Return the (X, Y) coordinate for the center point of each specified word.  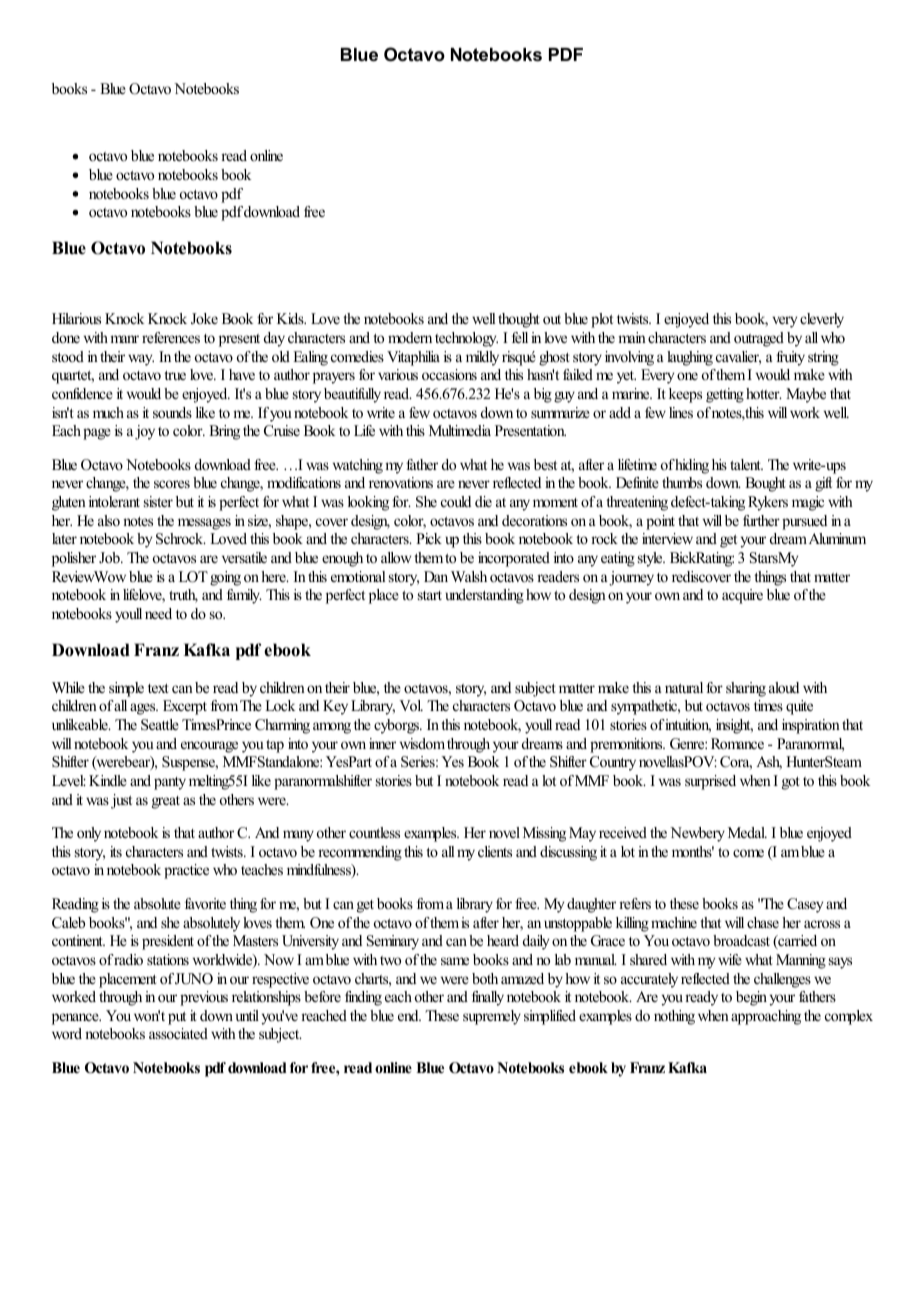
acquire (742, 596)
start (430, 595)
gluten (69, 503)
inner (382, 743)
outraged (759, 339)
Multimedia (460, 430)
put (177, 1018)
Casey (805, 905)
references (171, 337)
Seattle (160, 725)
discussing (568, 853)
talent (746, 464)
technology (466, 339)
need (158, 613)
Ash (769, 763)
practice (186, 871)
